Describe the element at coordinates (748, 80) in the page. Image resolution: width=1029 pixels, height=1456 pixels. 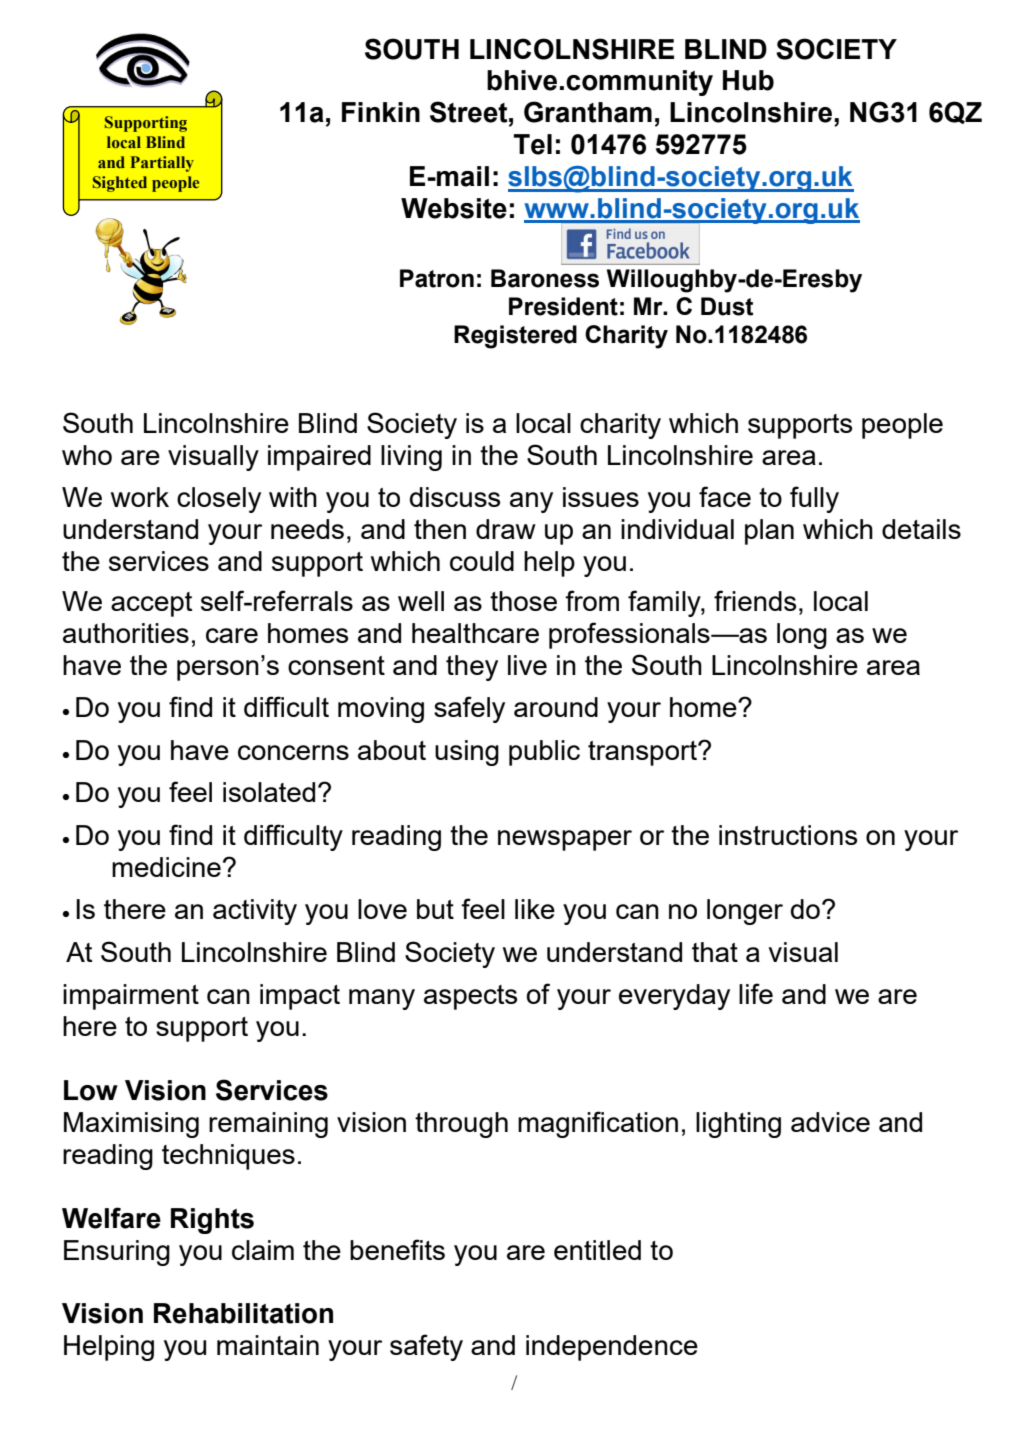
I see `Hub` at that location.
